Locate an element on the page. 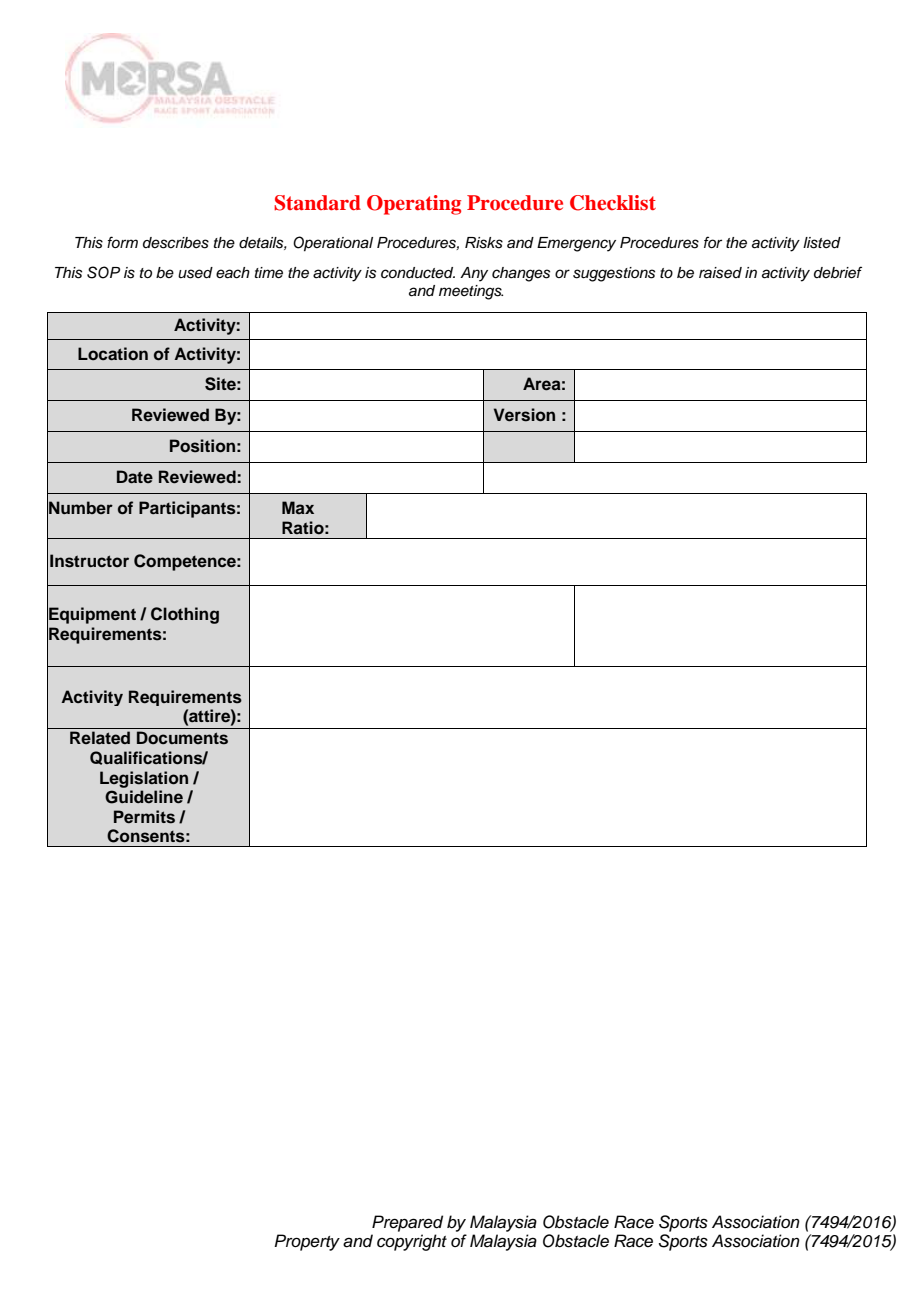  describes is located at coordinates (176, 243).
